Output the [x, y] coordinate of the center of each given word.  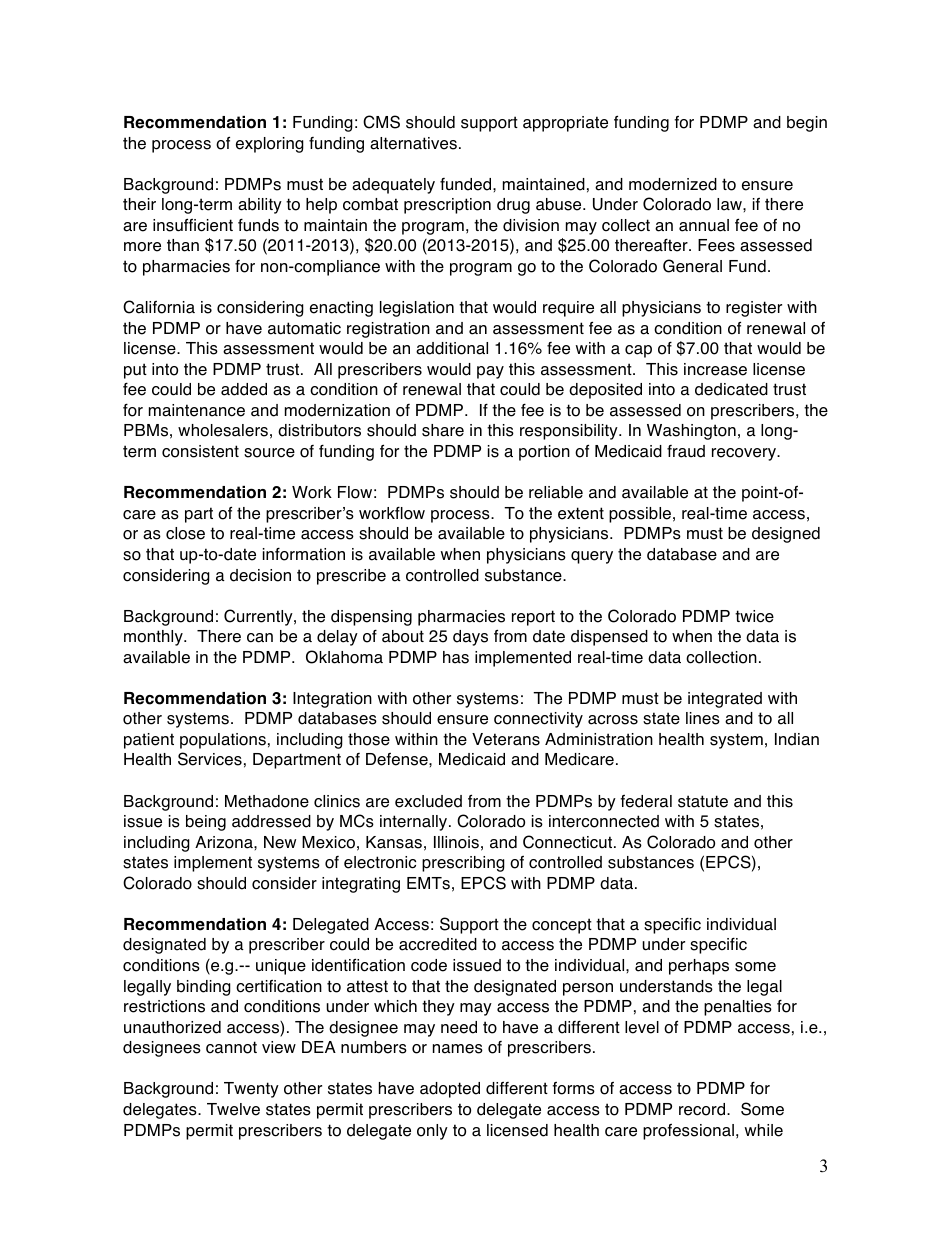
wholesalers [223, 430]
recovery [745, 454]
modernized [673, 184]
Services [210, 759]
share [443, 430]
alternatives [413, 143]
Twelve [233, 1109]
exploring [270, 145]
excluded [428, 801]
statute [703, 801]
